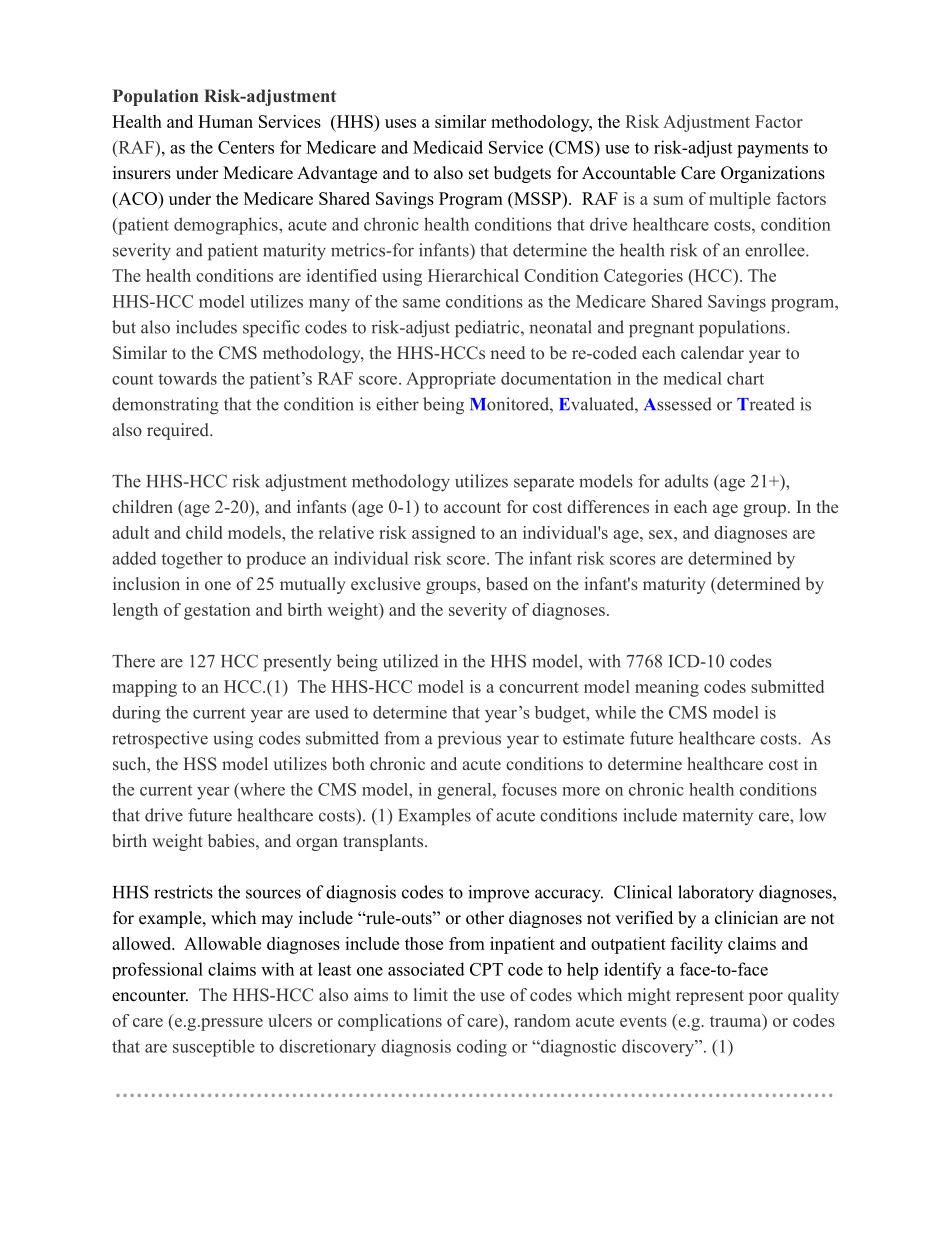 This document has height=1233, width=952. I want to click on together, so click(192, 560).
